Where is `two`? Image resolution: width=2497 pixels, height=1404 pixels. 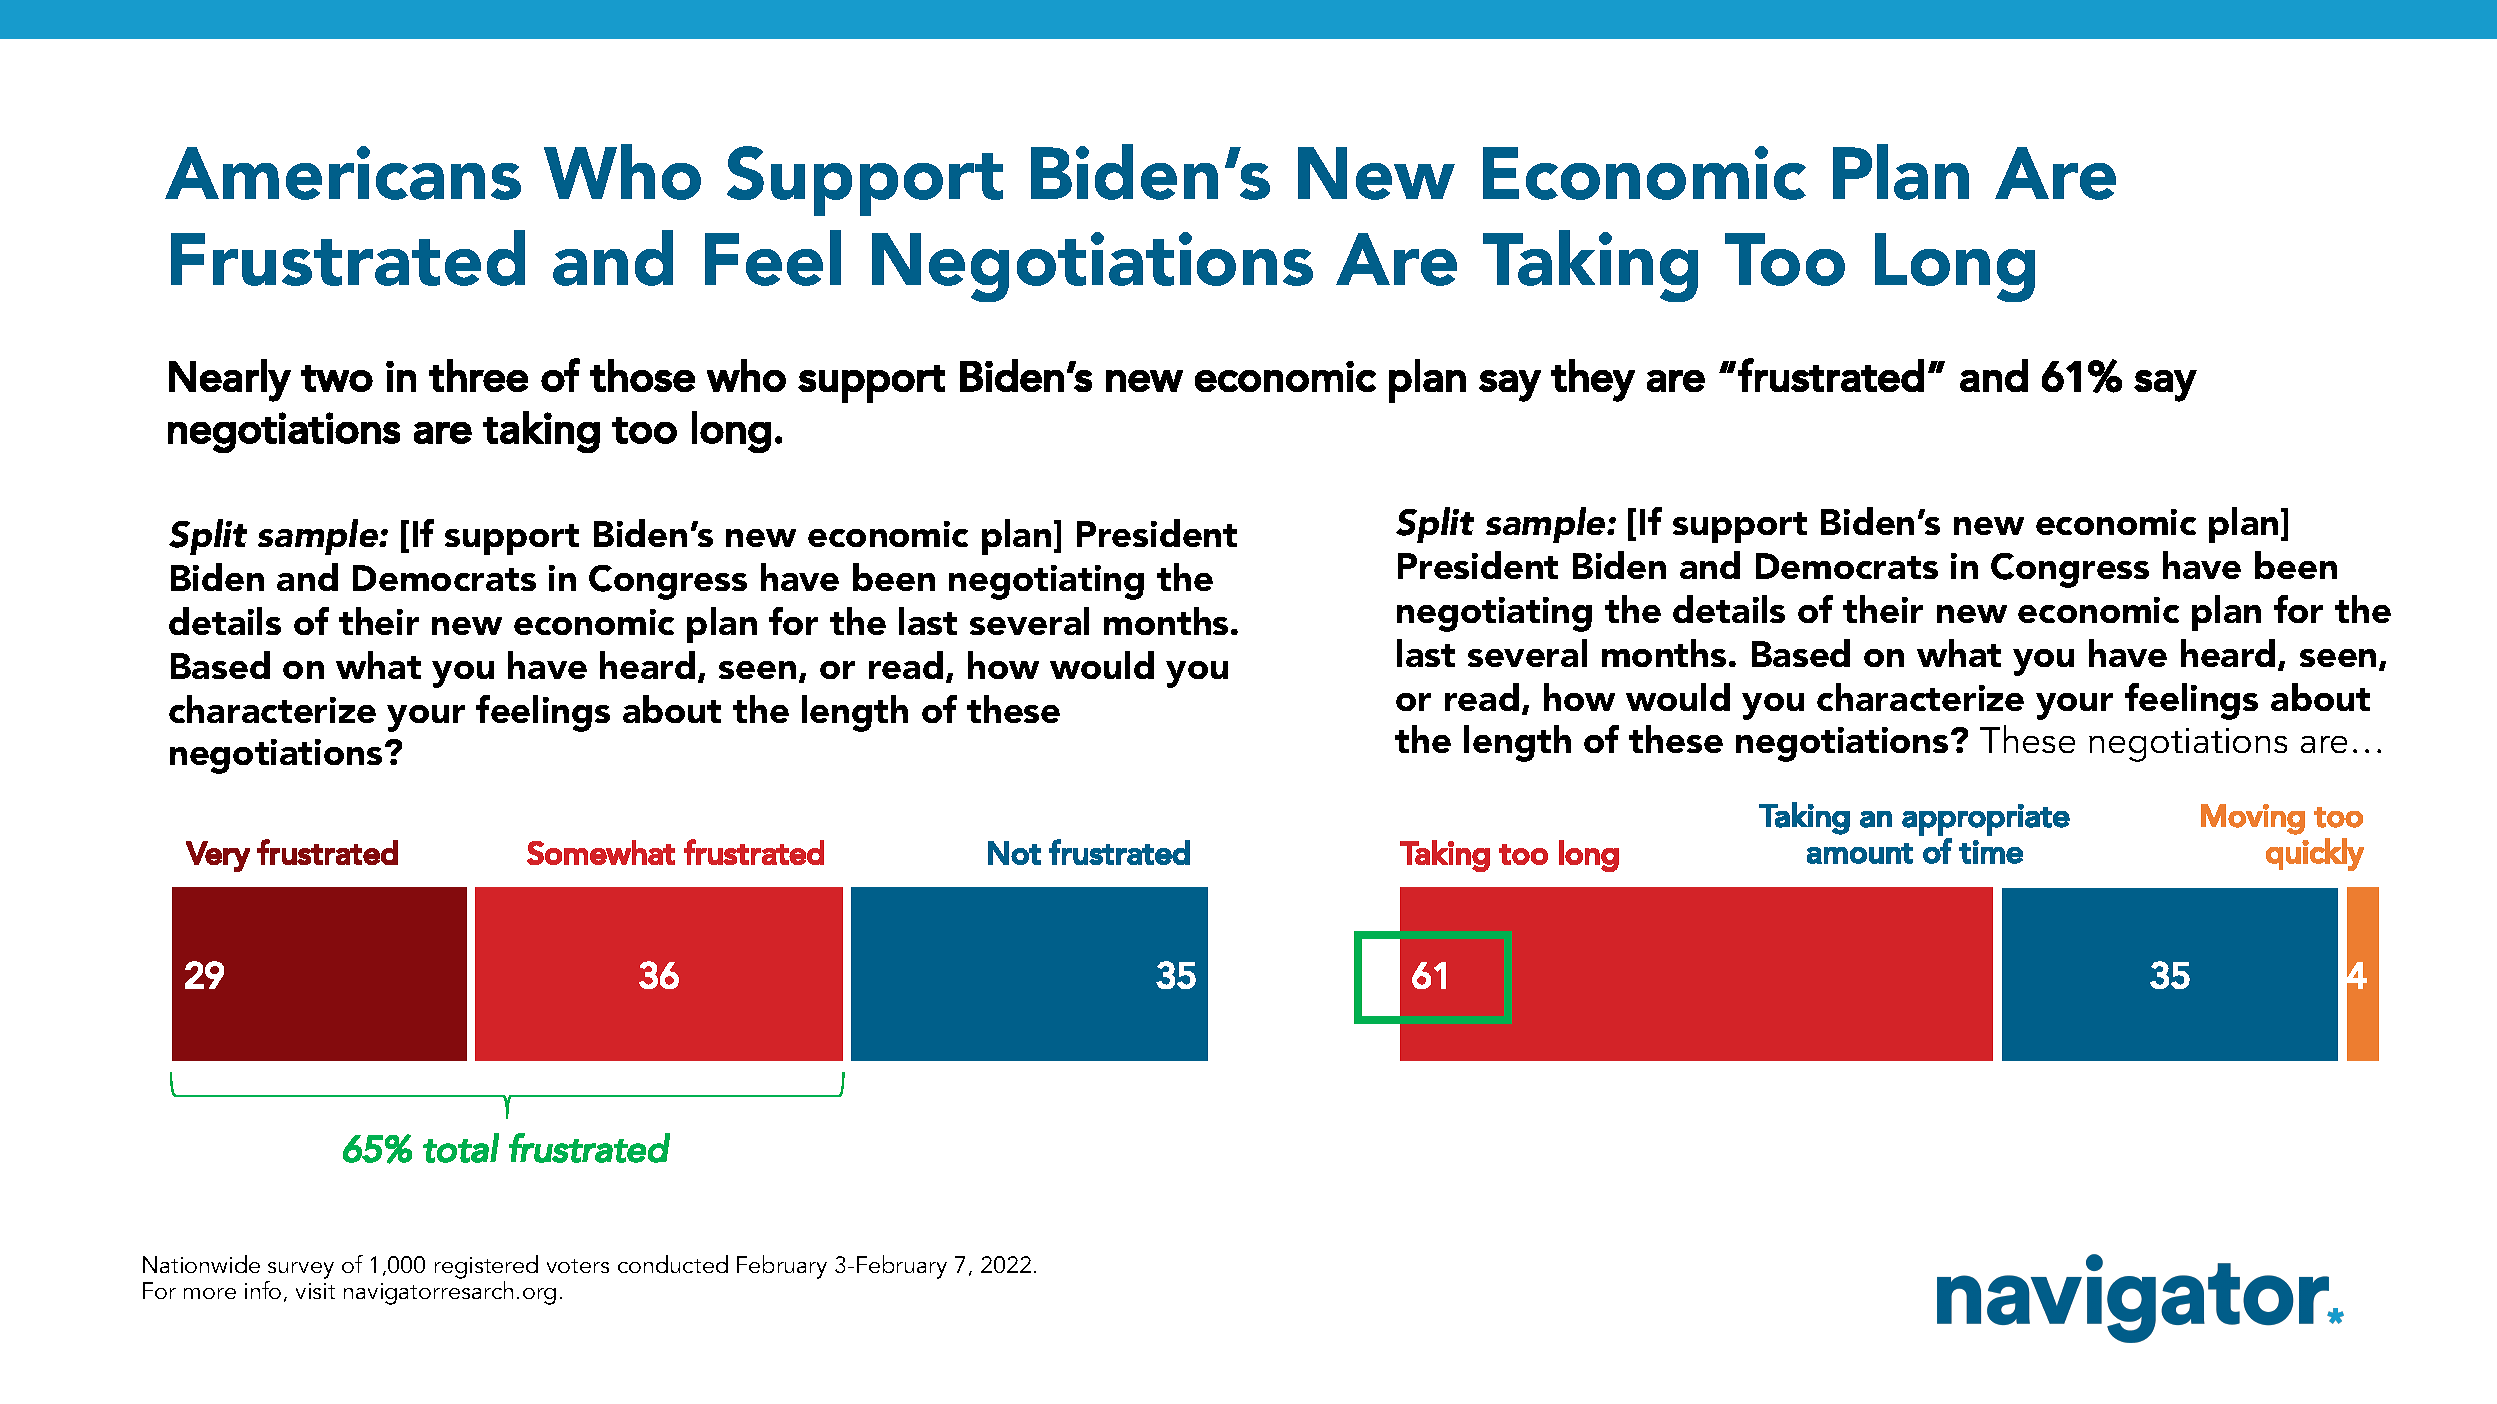 two is located at coordinates (337, 378).
